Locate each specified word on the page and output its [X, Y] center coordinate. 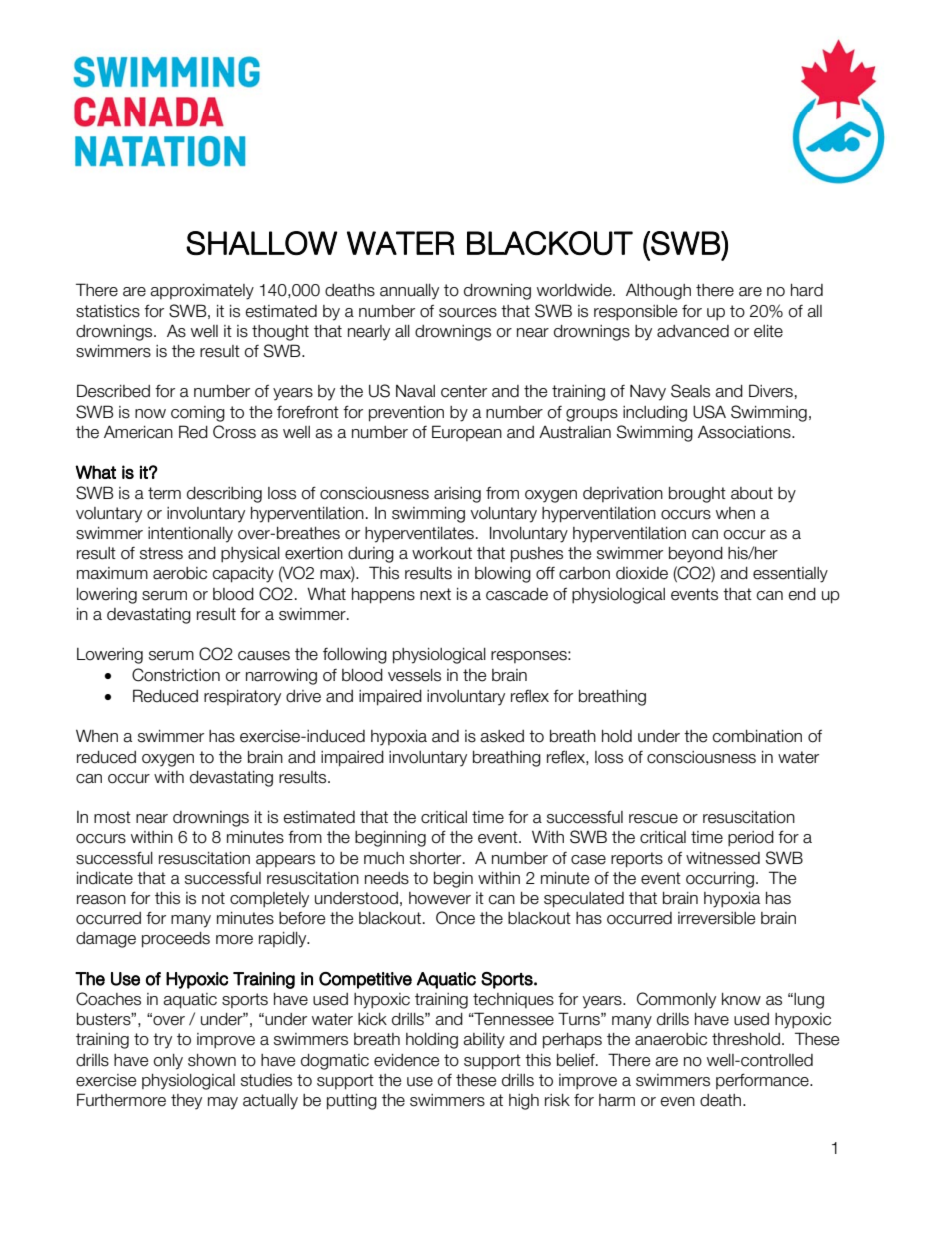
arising [457, 495]
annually [409, 292]
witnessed [723, 858]
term [164, 493]
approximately [202, 292]
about [752, 493]
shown [212, 1060]
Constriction [176, 675]
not [213, 898]
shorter [437, 858]
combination [757, 736]
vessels [414, 675]
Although [658, 291]
